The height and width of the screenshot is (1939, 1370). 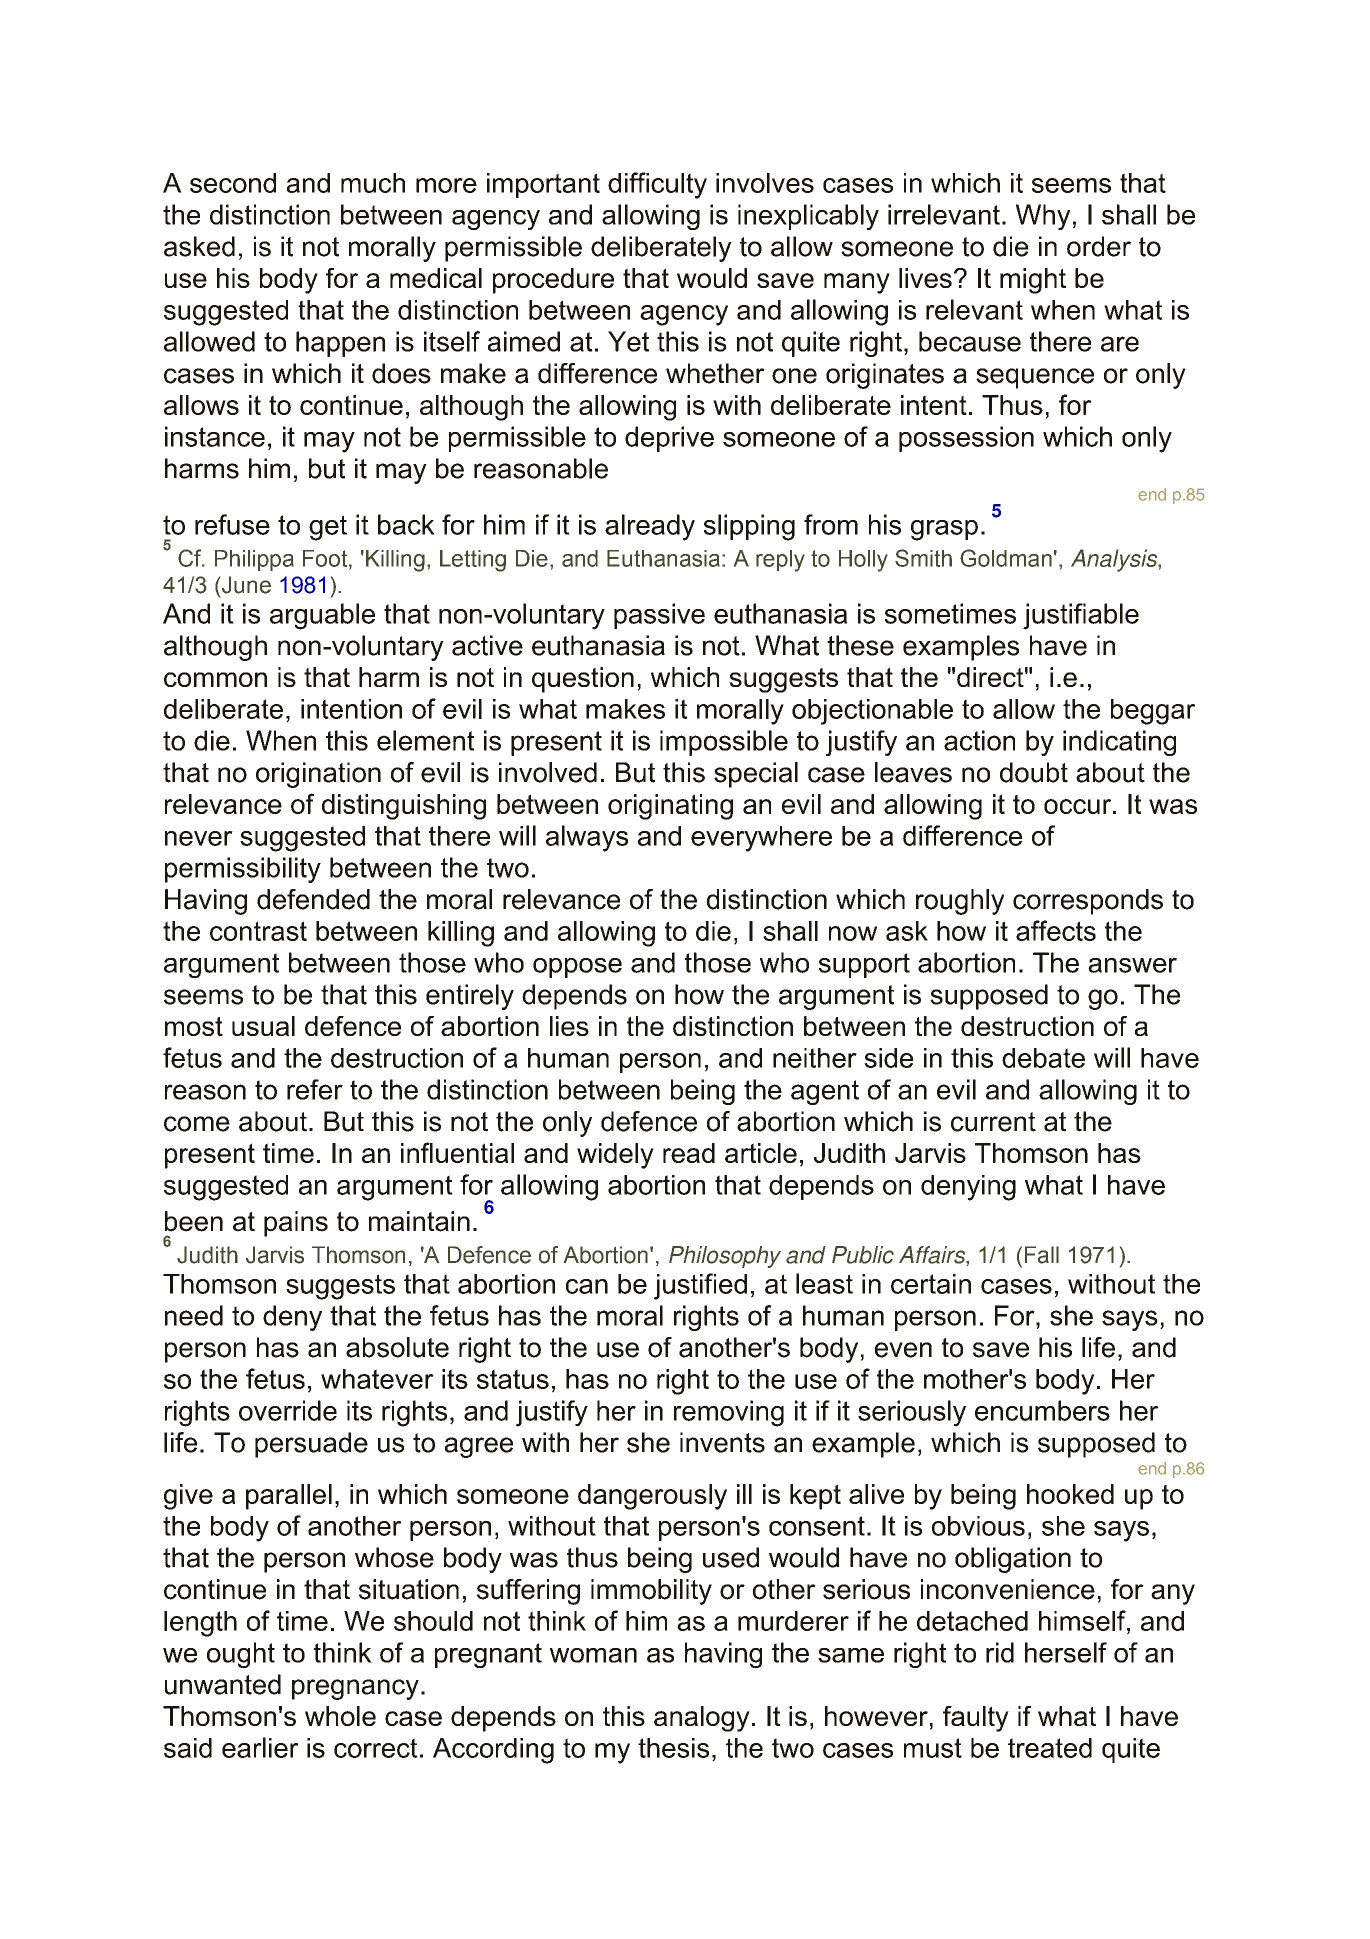 I want to click on Why, so click(x=1043, y=217).
